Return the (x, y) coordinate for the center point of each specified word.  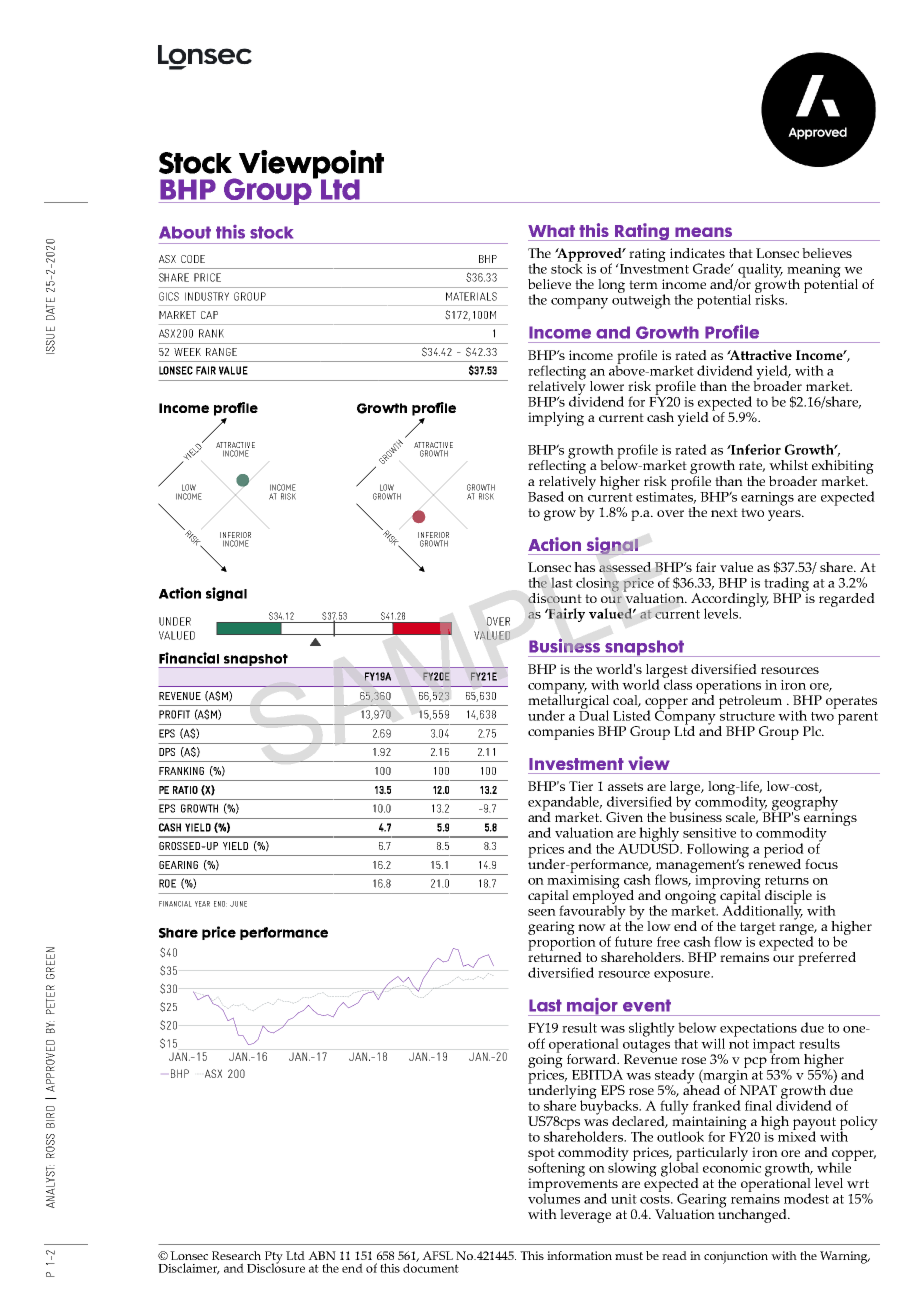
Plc (813, 731)
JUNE (238, 904)
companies (561, 733)
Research (236, 1255)
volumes (554, 1197)
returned (555, 955)
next (724, 512)
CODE (193, 259)
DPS (167, 752)
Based (546, 496)
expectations (758, 1031)
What (551, 231)
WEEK (187, 352)
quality (760, 271)
